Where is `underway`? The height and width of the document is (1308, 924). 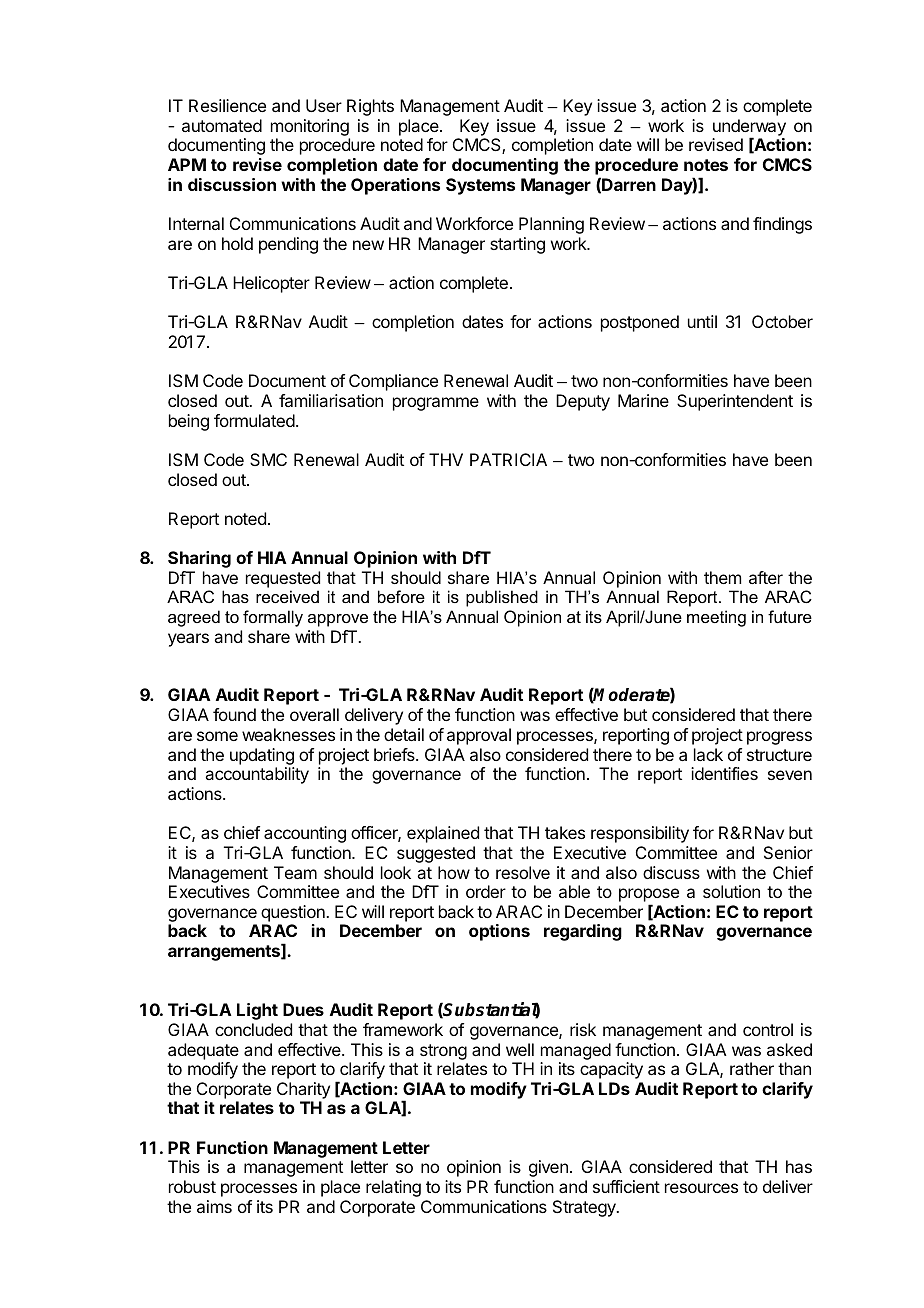
underway is located at coordinates (749, 128).
